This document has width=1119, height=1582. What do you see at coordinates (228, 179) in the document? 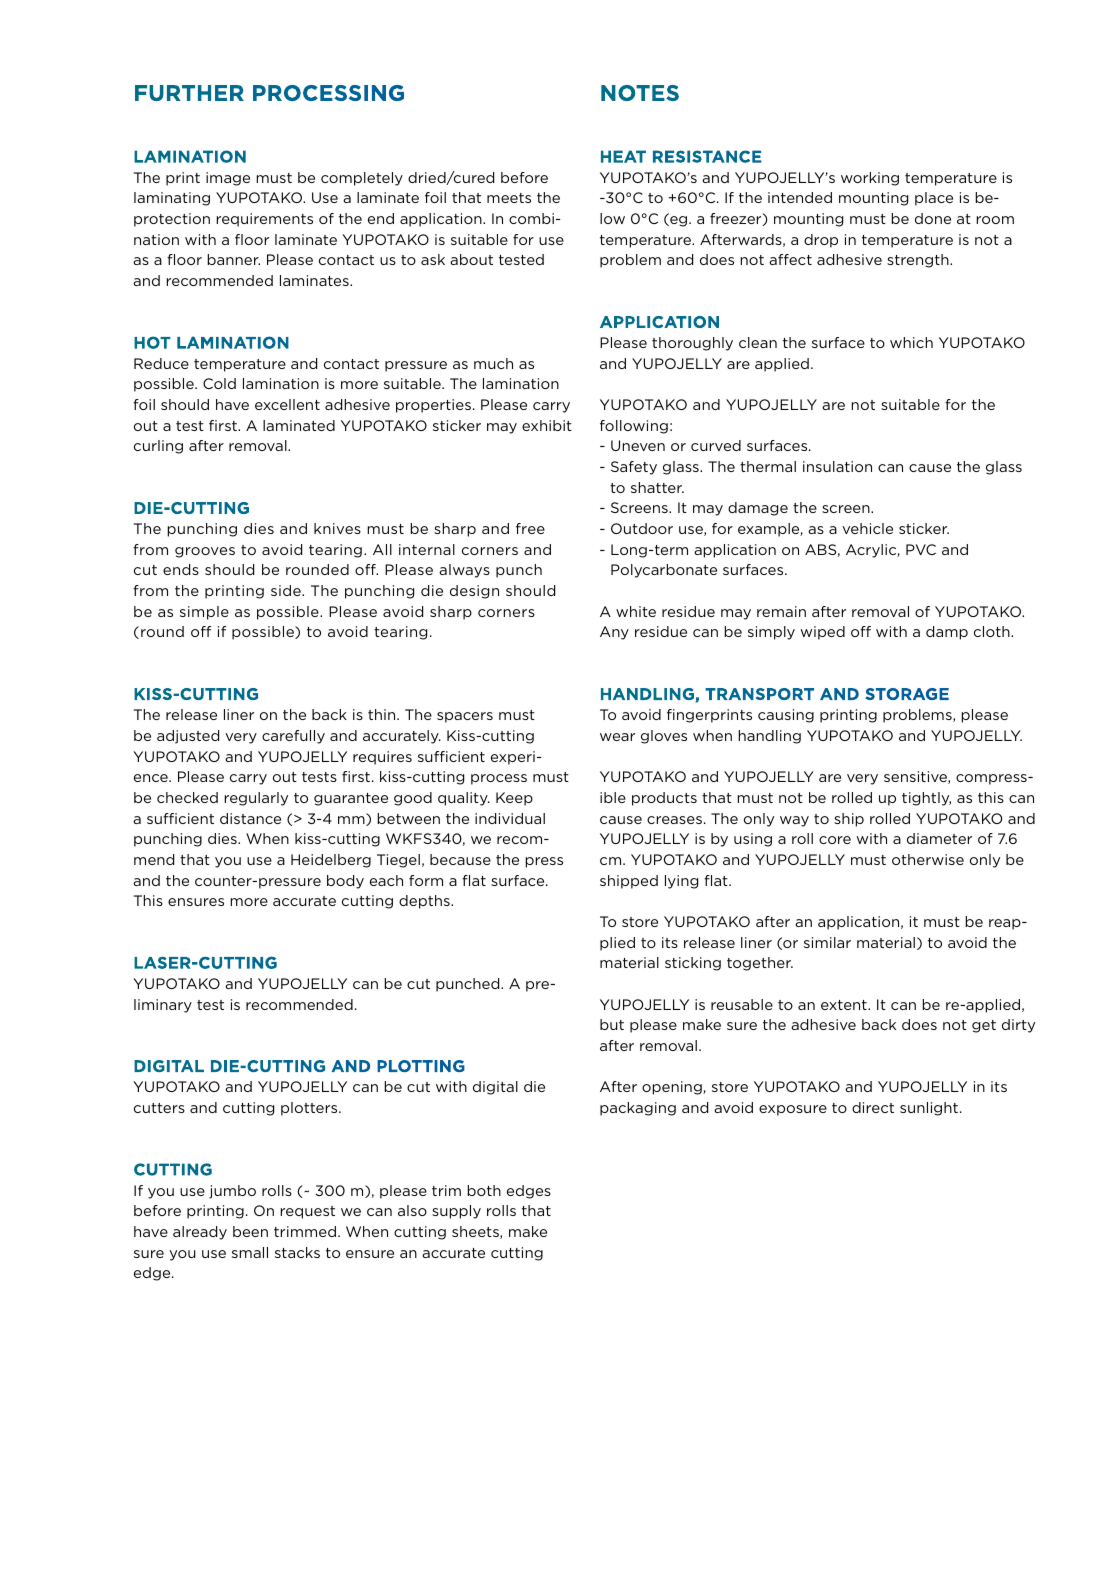
I see `image` at bounding box center [228, 179].
